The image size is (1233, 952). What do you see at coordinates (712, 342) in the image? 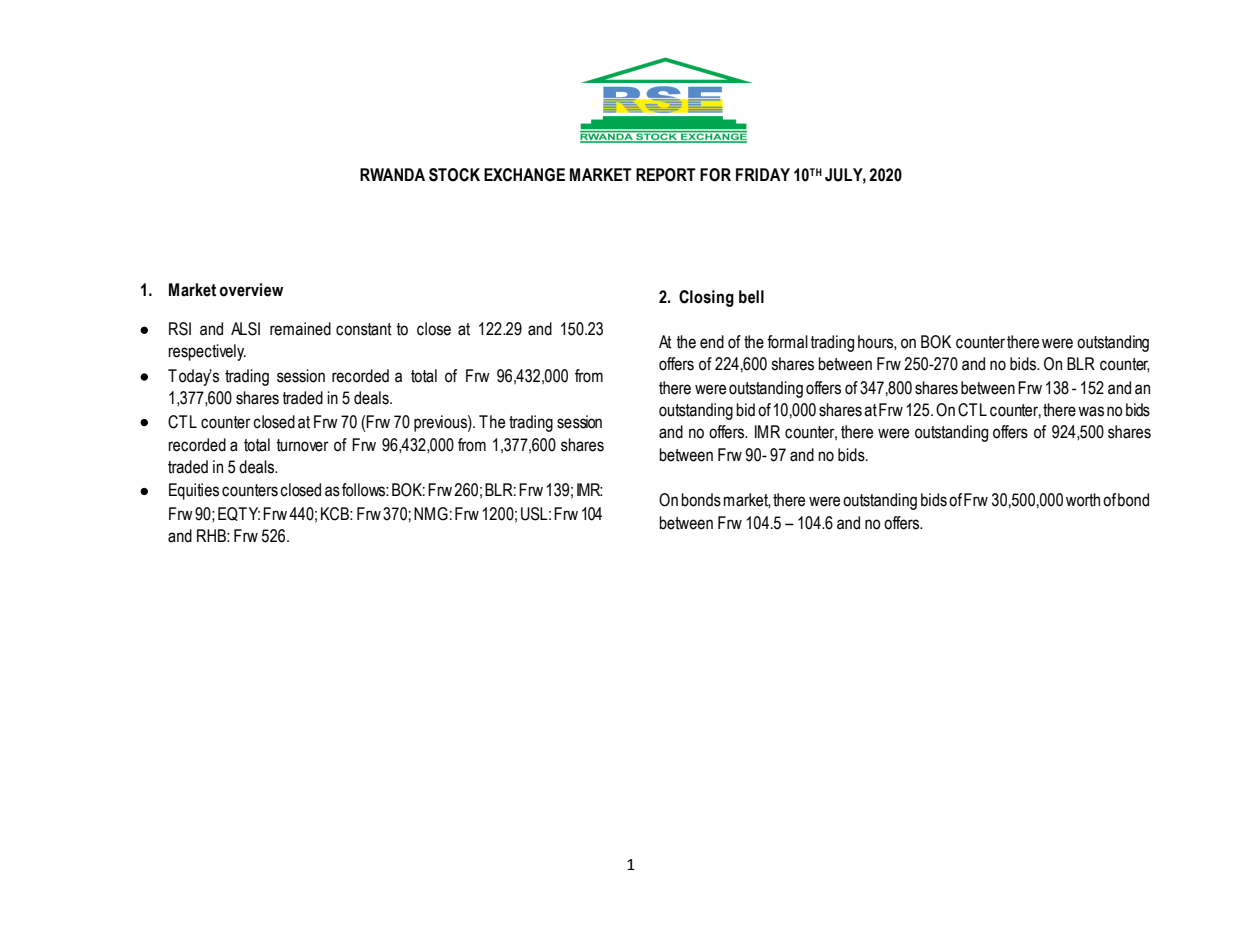
I see `end` at bounding box center [712, 342].
